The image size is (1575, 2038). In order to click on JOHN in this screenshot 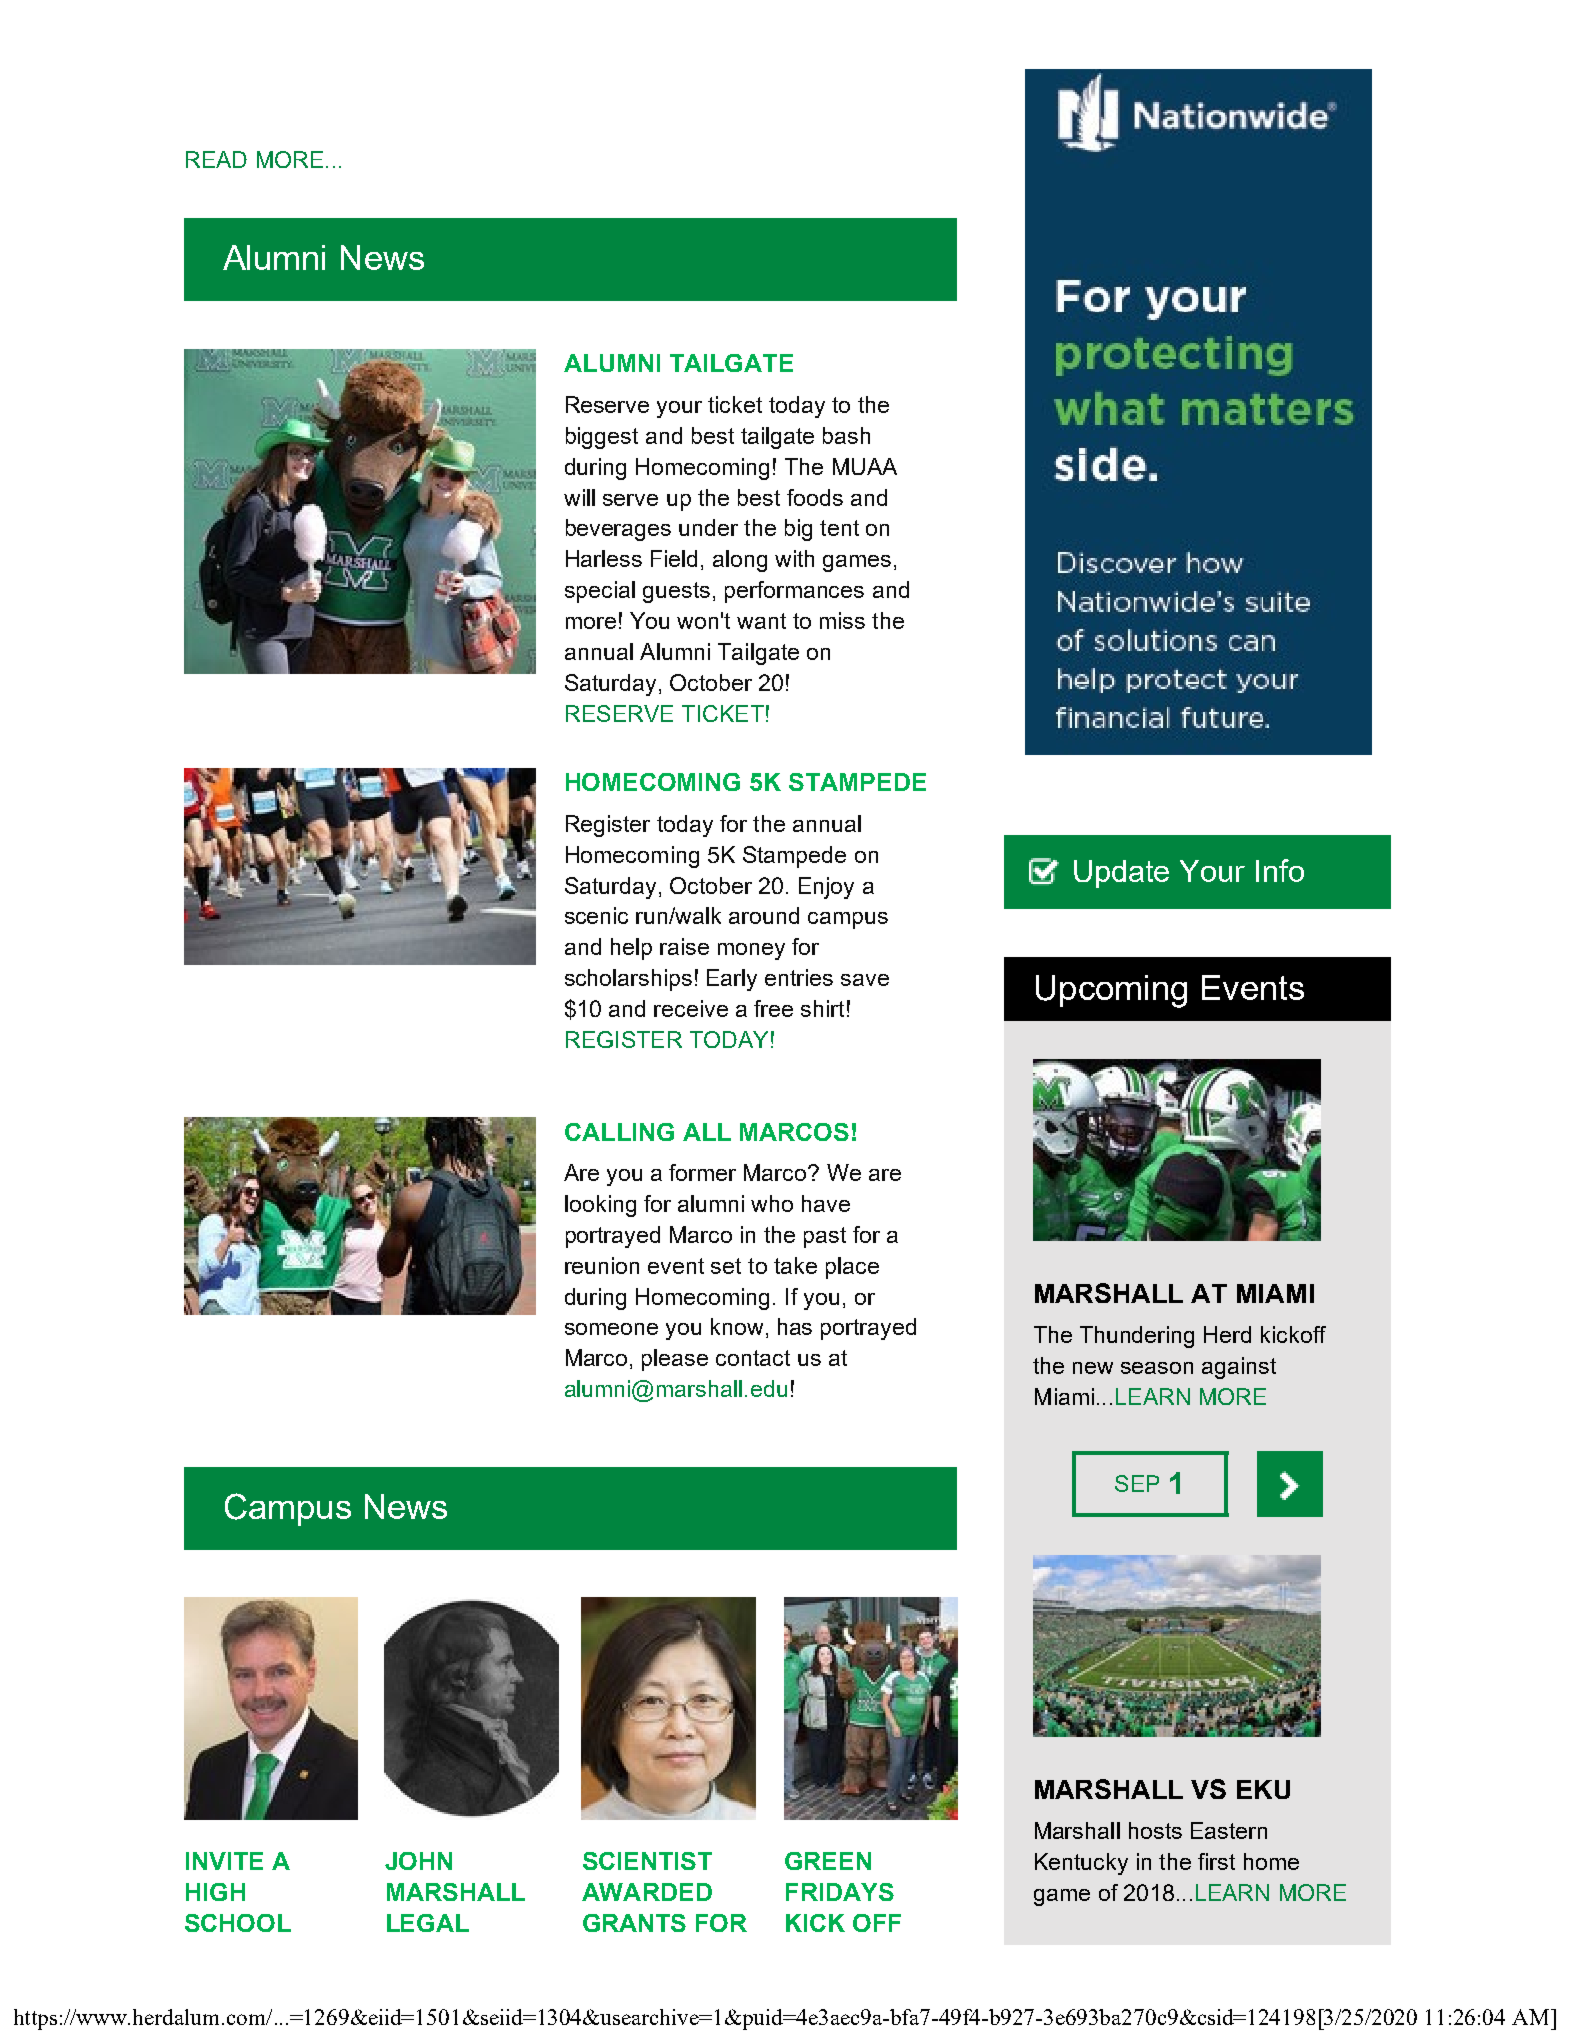, I will do `click(418, 1861)`.
